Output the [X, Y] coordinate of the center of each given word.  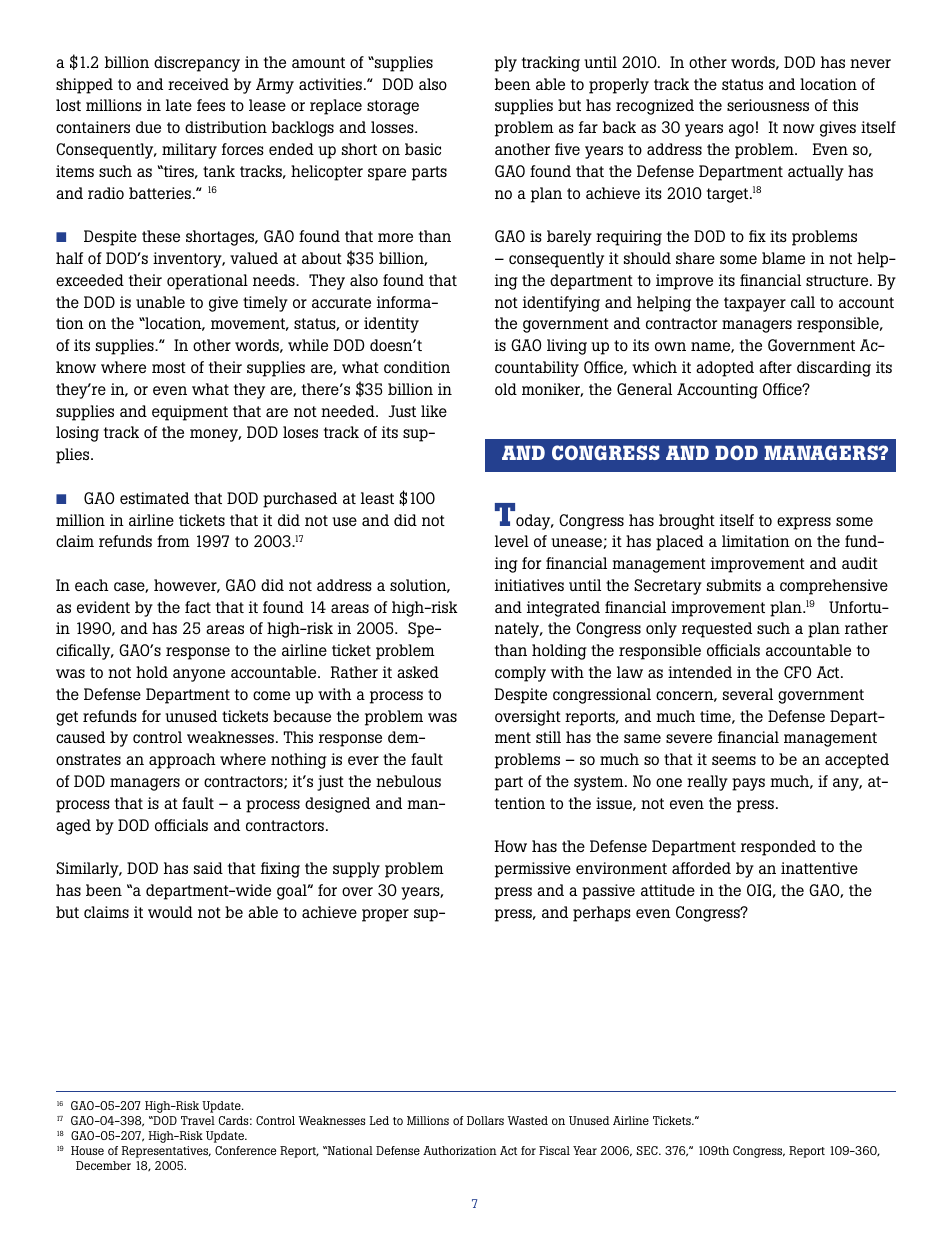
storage [393, 107]
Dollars [485, 1120]
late [179, 105]
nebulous [408, 781]
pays [748, 784]
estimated [154, 498]
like [434, 411]
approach [182, 761]
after [775, 367]
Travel [198, 1120]
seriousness [768, 105]
